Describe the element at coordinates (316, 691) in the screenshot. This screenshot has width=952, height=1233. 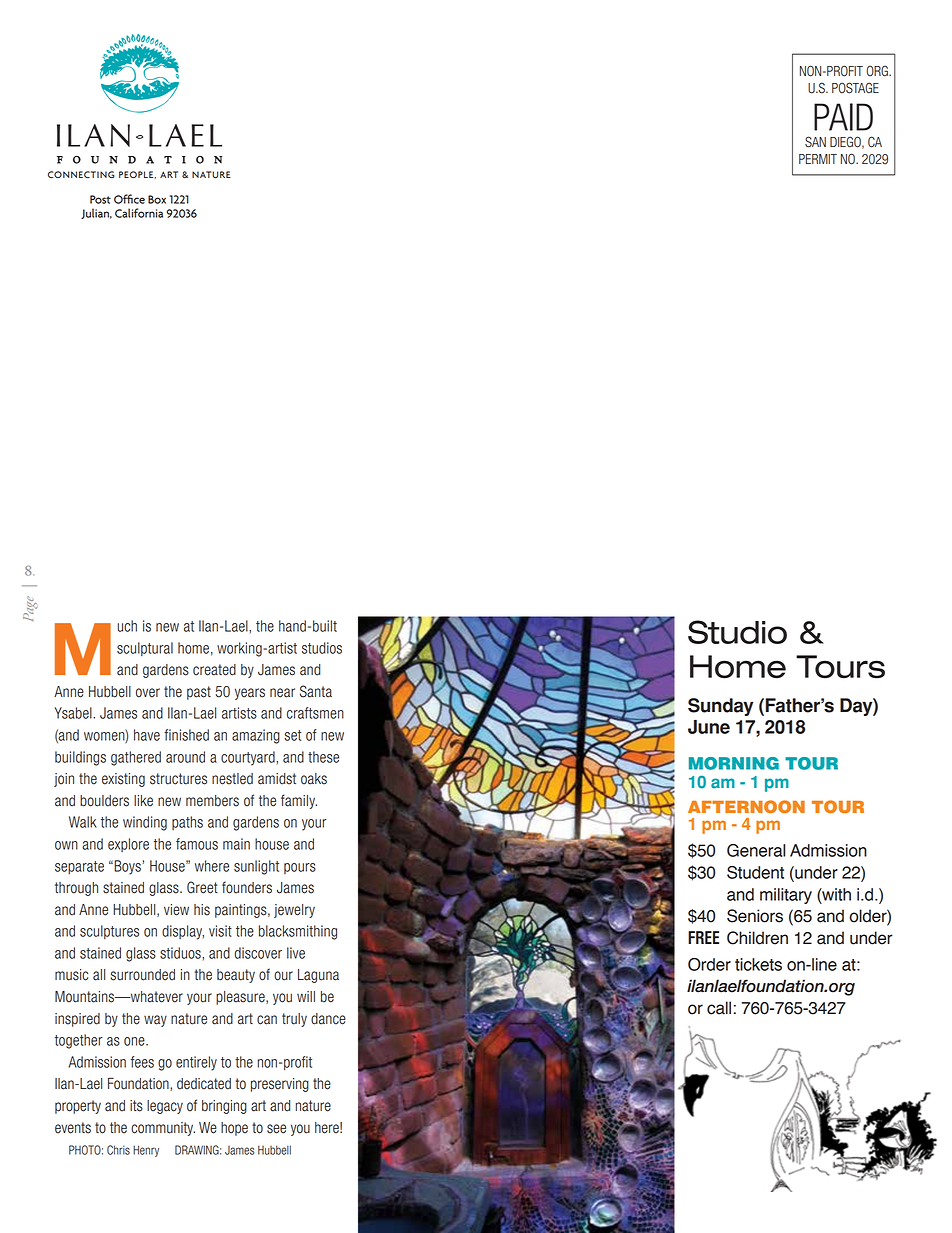
I see `Santa` at that location.
